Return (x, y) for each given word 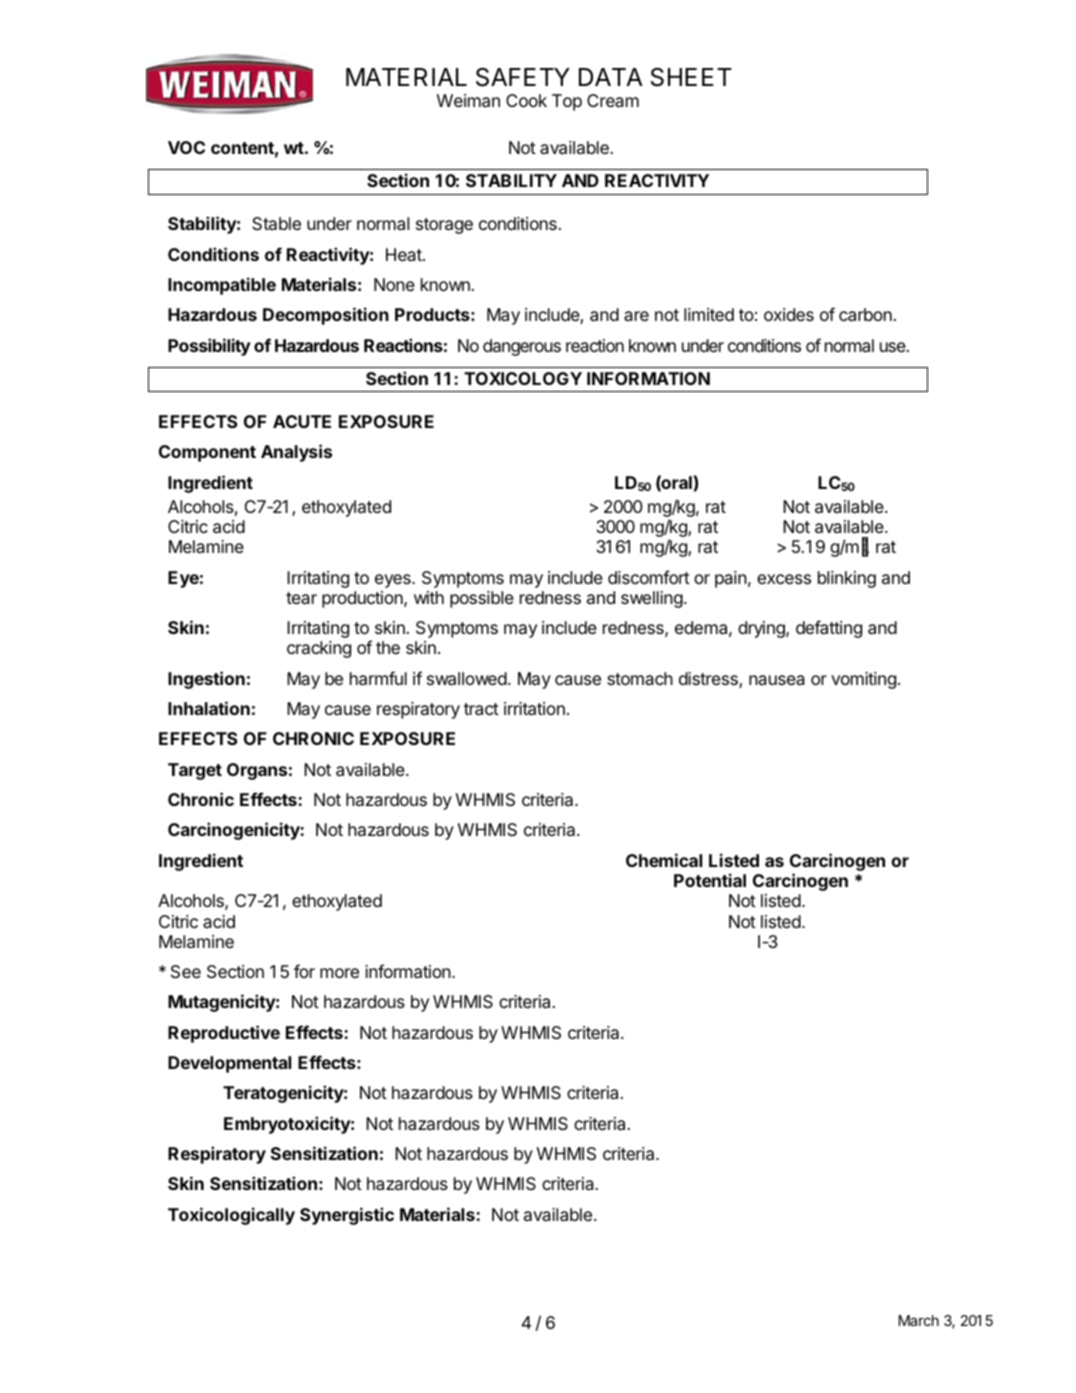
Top (567, 102)
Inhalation (209, 708)
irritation (534, 709)
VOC (186, 147)
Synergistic (347, 1216)
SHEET (691, 77)
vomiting (863, 680)
